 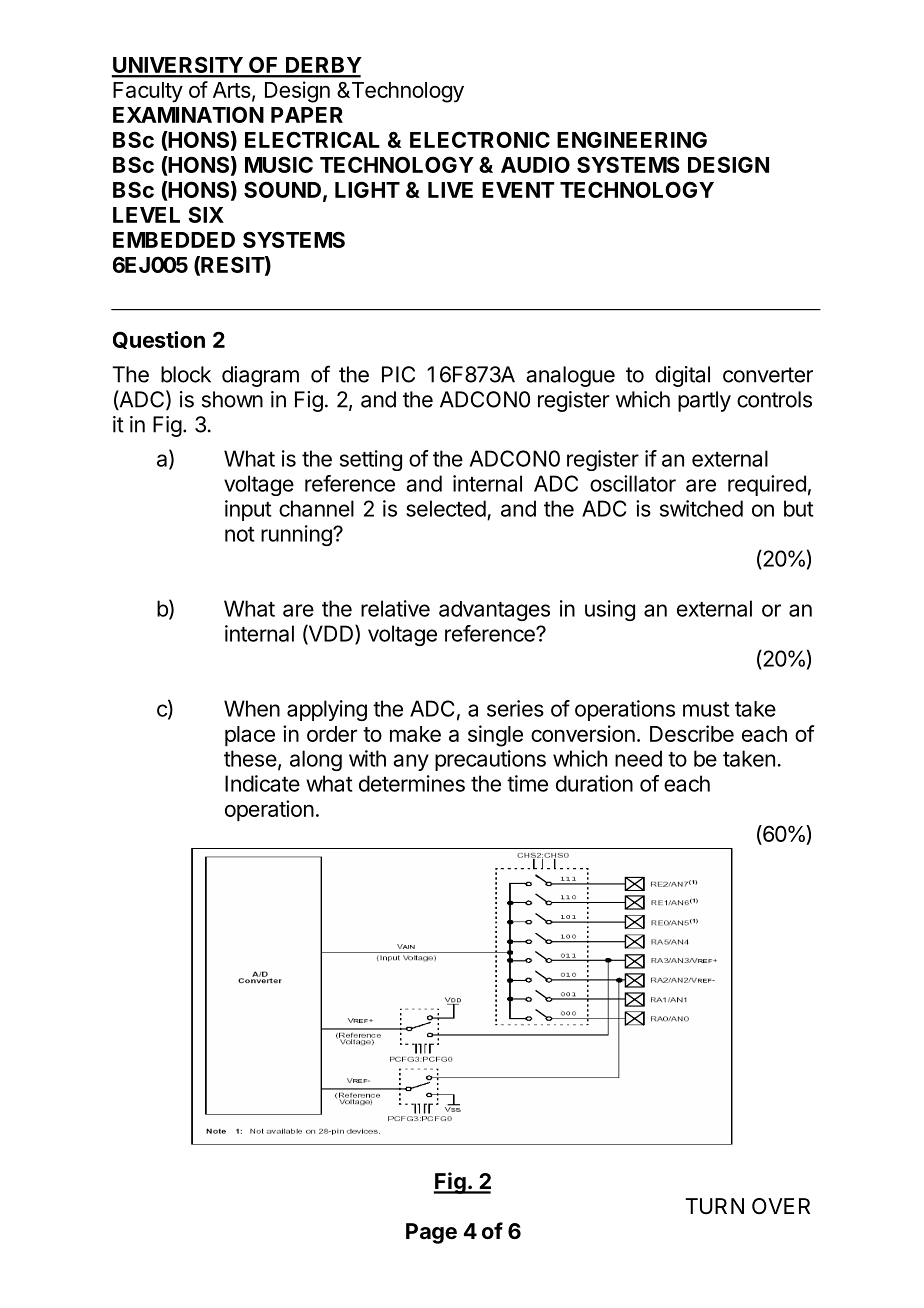 What do you see at coordinates (188, 114) in the document?
I see `EXAMINATION` at bounding box center [188, 114].
